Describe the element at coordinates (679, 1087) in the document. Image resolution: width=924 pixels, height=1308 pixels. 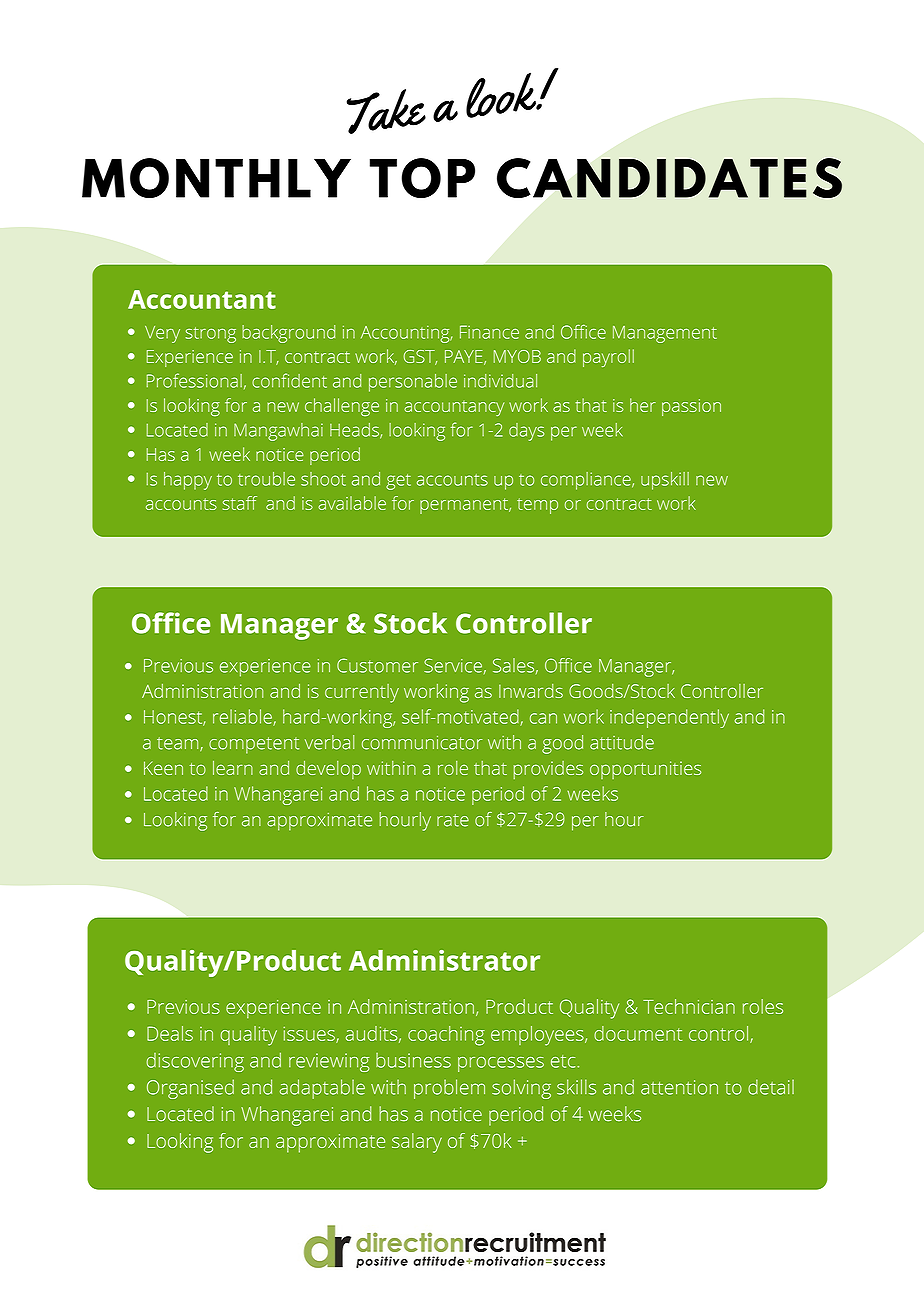
I see `attention` at that location.
